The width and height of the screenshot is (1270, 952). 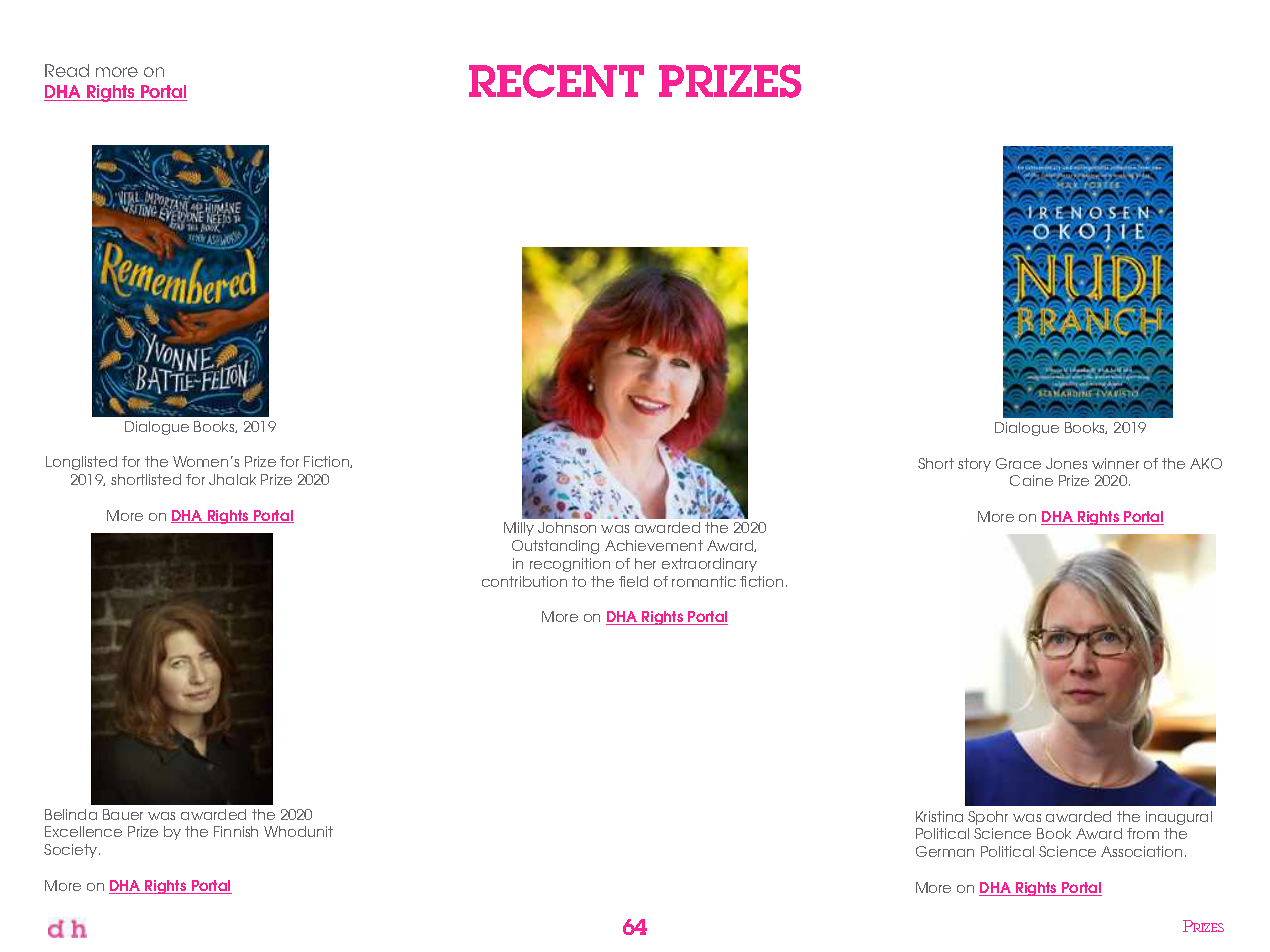 What do you see at coordinates (567, 527) in the screenshot?
I see `Johnson` at bounding box center [567, 527].
